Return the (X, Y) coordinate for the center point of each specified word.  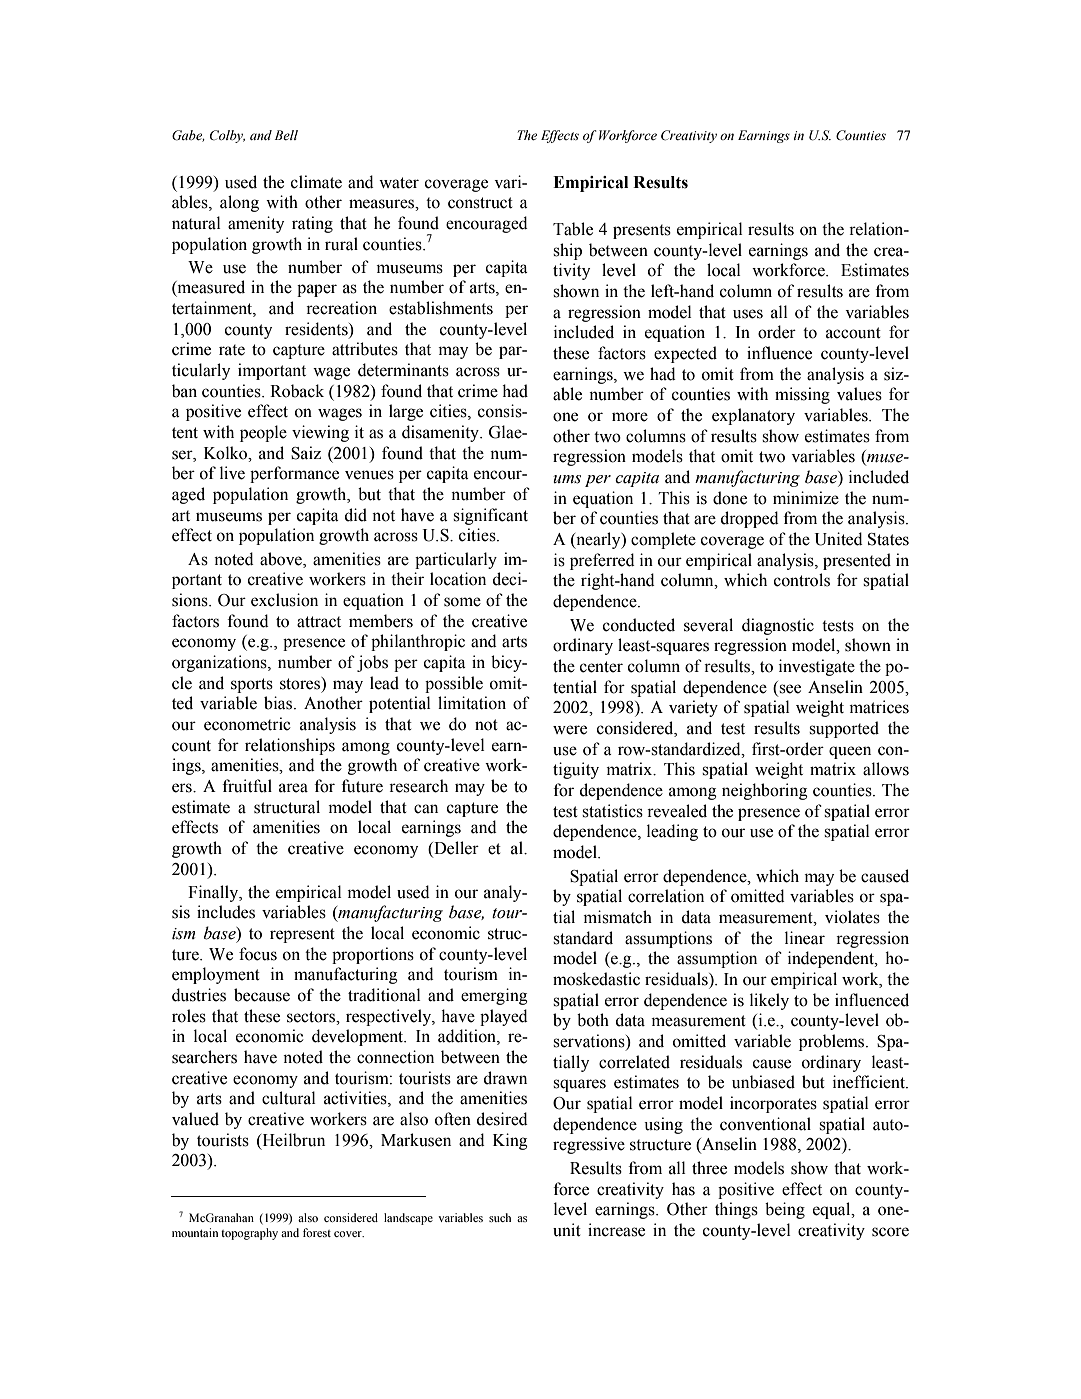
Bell (286, 135)
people (263, 433)
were (570, 730)
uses (748, 314)
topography (249, 1234)
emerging (494, 996)
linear (805, 938)
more (630, 417)
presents (642, 231)
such (500, 1217)
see (790, 689)
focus (258, 954)
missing (802, 395)
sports (252, 685)
